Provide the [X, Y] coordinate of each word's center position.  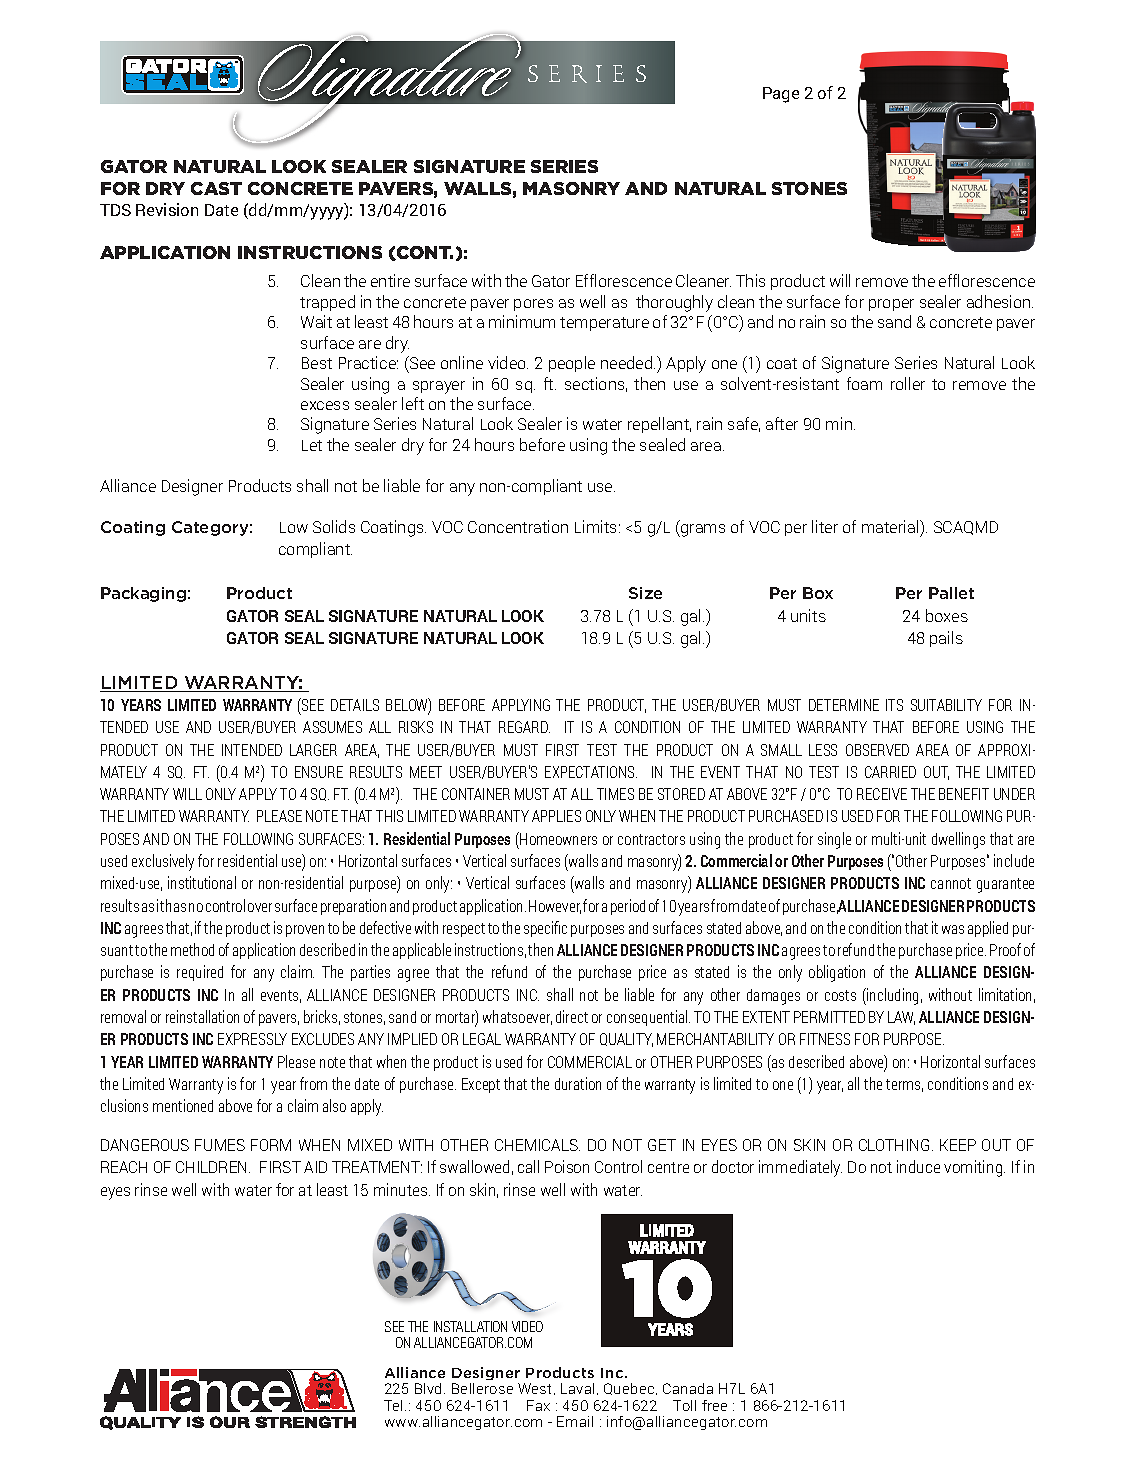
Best [317, 363]
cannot [951, 883]
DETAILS [355, 705]
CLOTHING [894, 1145]
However [555, 907]
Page [781, 95]
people [572, 364]
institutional [202, 882]
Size [645, 593]
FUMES [220, 1145]
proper [891, 305]
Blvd [428, 1388]
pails [946, 639]
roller [908, 383]
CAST [216, 188]
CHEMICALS [537, 1145]
